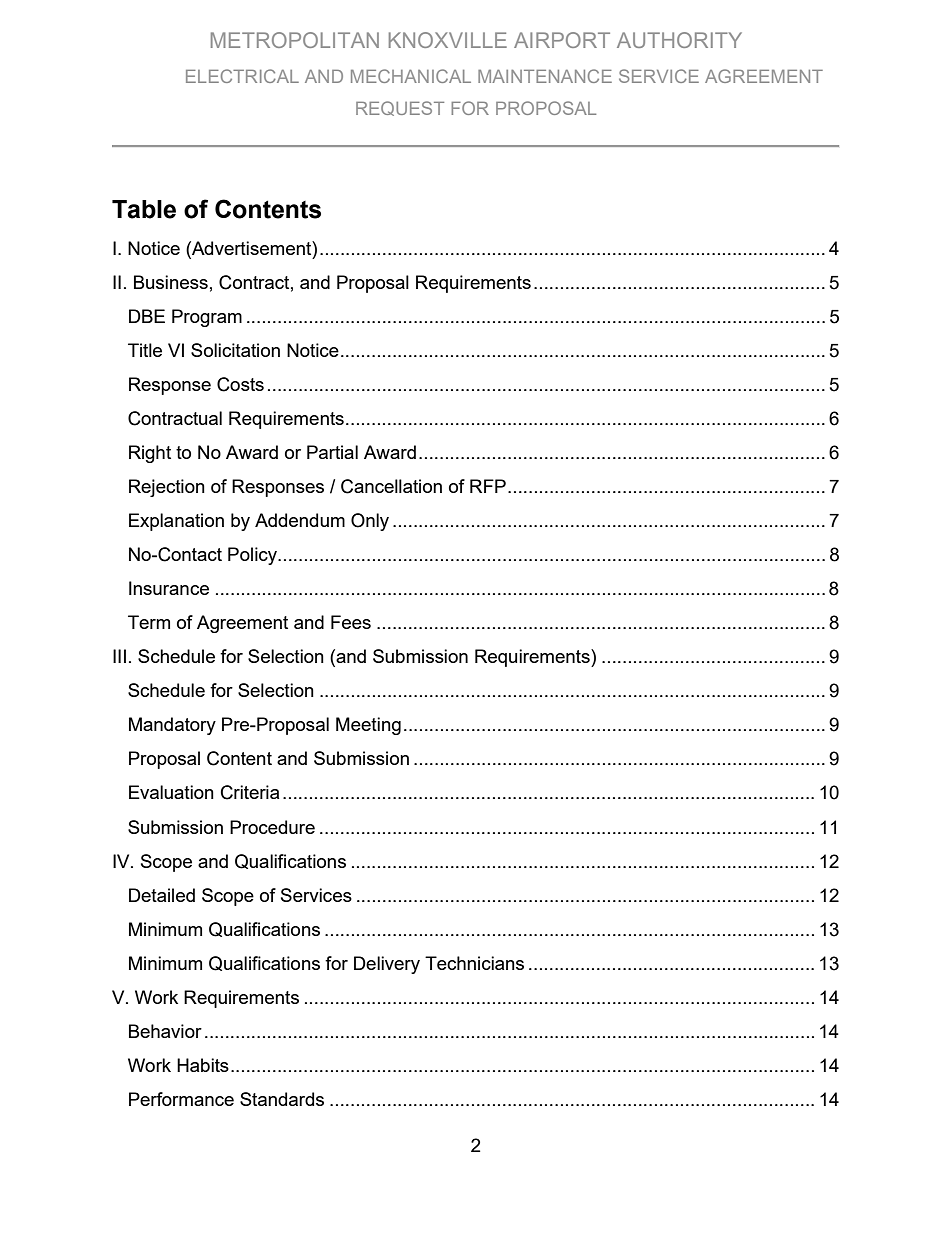  I want to click on AIRPORT, so click(562, 40).
